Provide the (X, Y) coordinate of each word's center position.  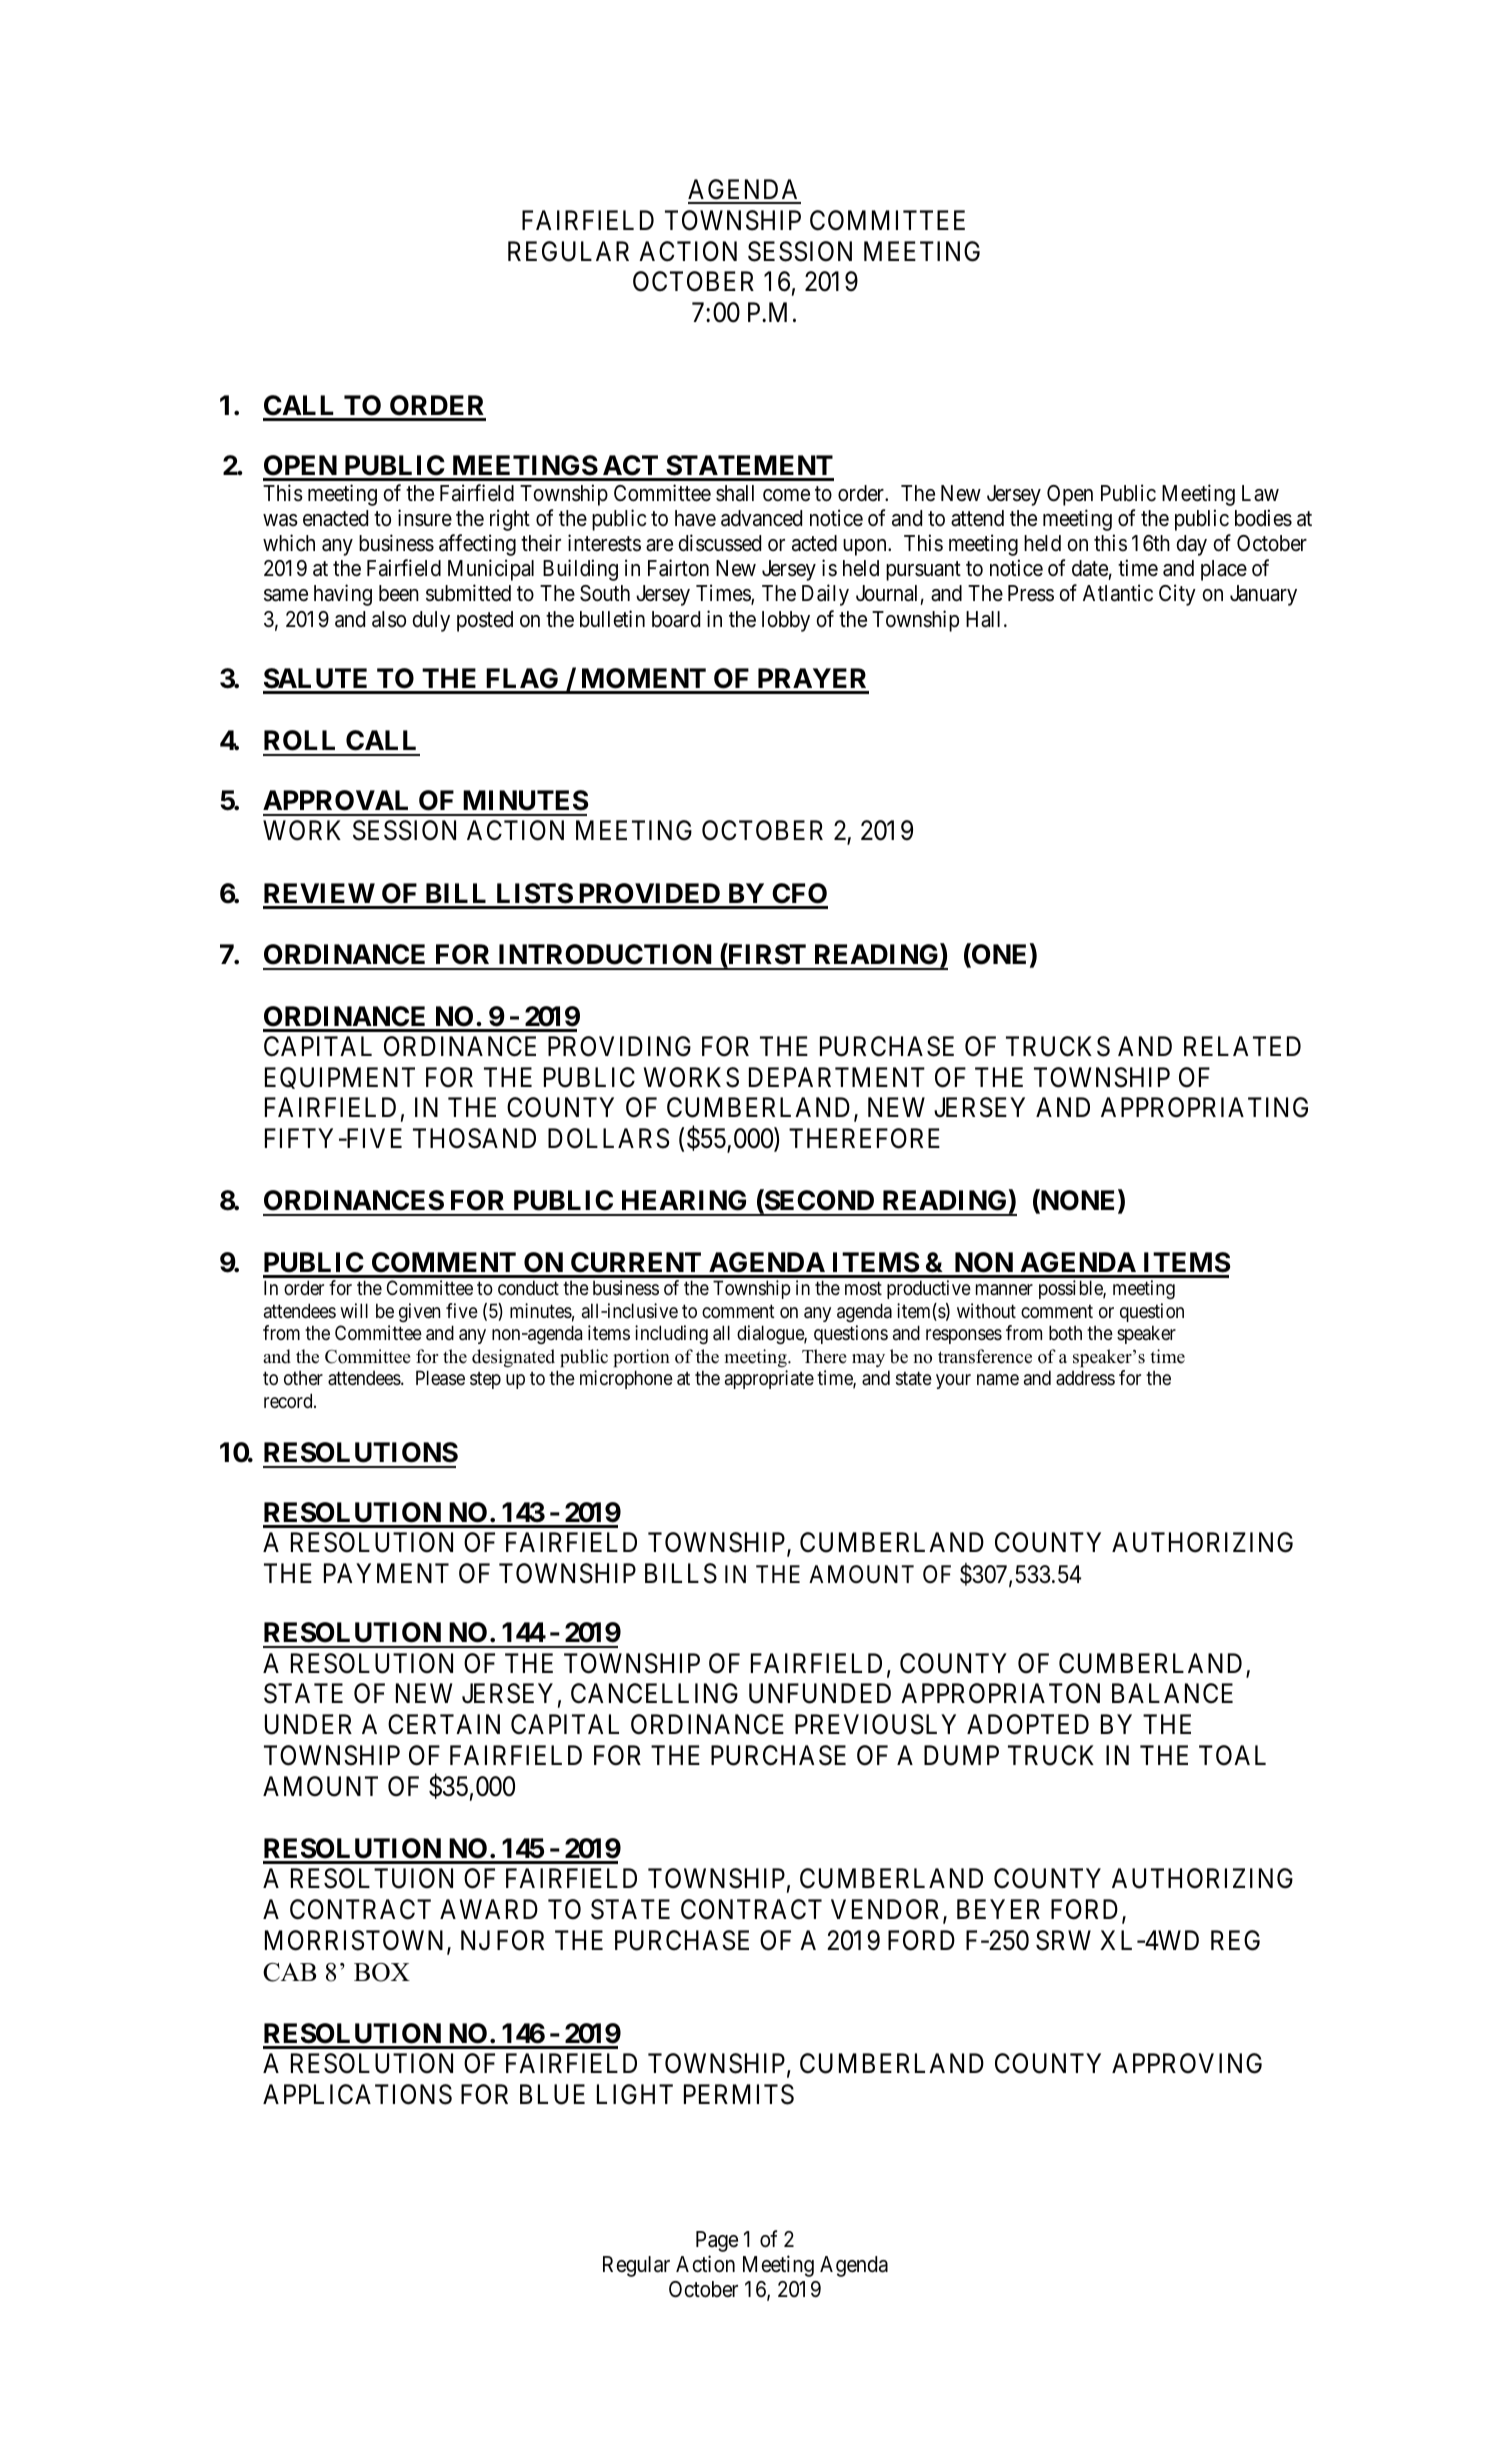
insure (425, 518)
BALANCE (1172, 1693)
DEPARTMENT (837, 1077)
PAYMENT (386, 1573)
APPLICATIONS (357, 2094)
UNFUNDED (820, 1694)
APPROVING (1187, 2063)
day (1191, 545)
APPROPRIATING (1204, 1107)
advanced (761, 518)
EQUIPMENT (340, 1078)
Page (717, 2241)
